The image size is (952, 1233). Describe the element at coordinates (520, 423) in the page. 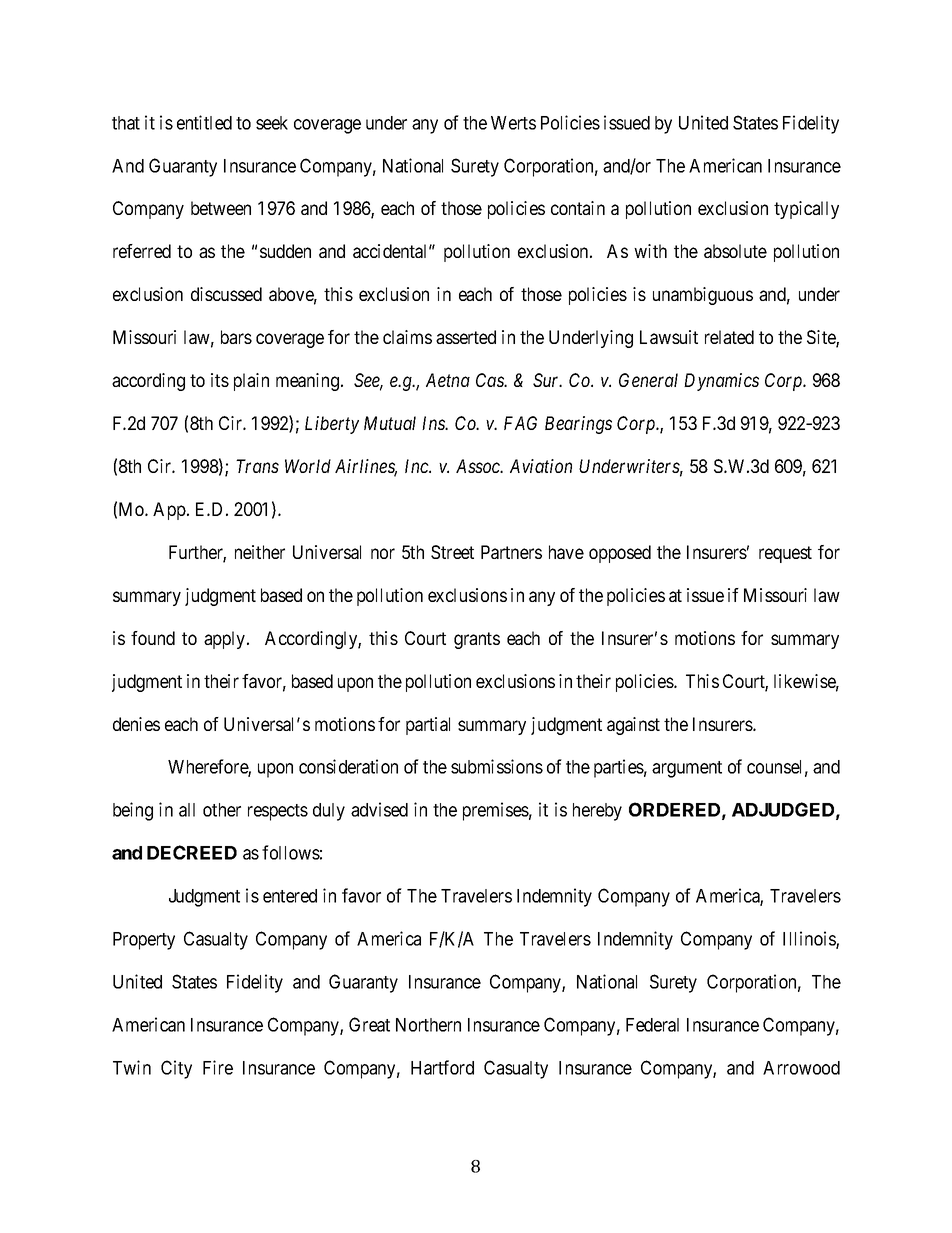

I see `FAG` at that location.
